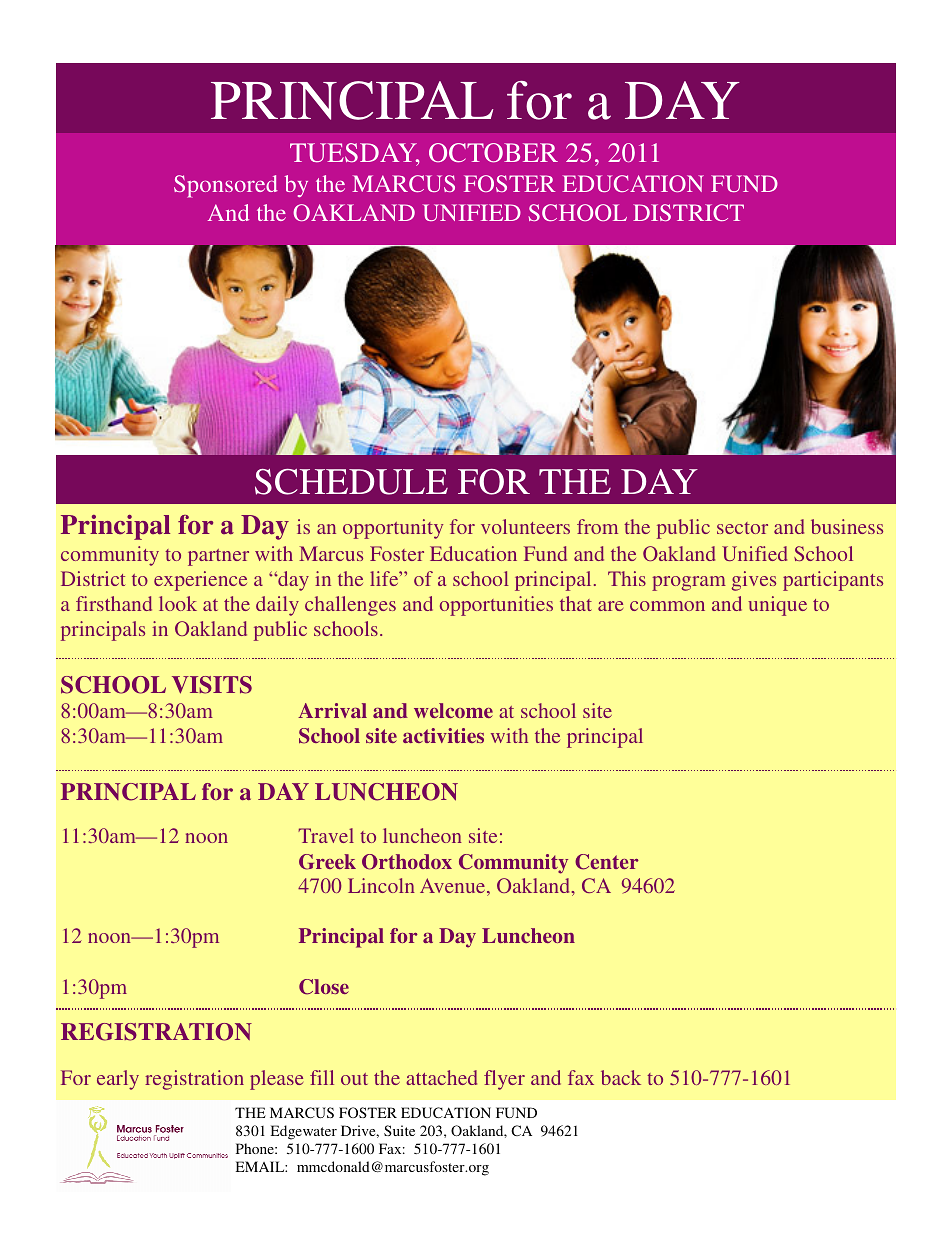 The height and width of the page is (1233, 952). Describe the element at coordinates (525, 526) in the page. I see `volunteers` at that location.
